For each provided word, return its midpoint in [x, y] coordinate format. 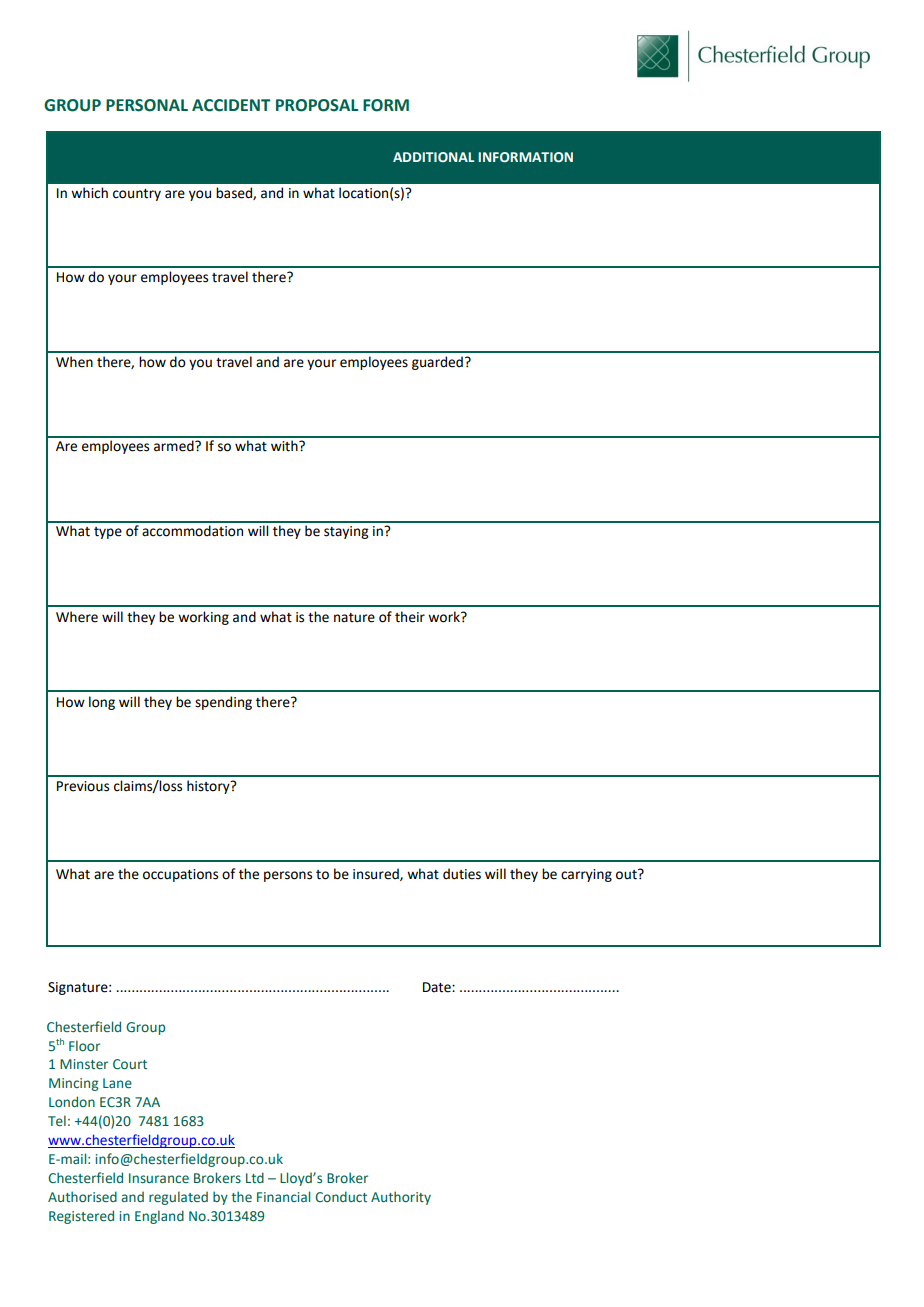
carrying [586, 875]
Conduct [341, 1196]
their [410, 617]
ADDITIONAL [433, 157]
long [102, 703]
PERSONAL [147, 105]
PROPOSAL [317, 105]
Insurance [159, 1178]
